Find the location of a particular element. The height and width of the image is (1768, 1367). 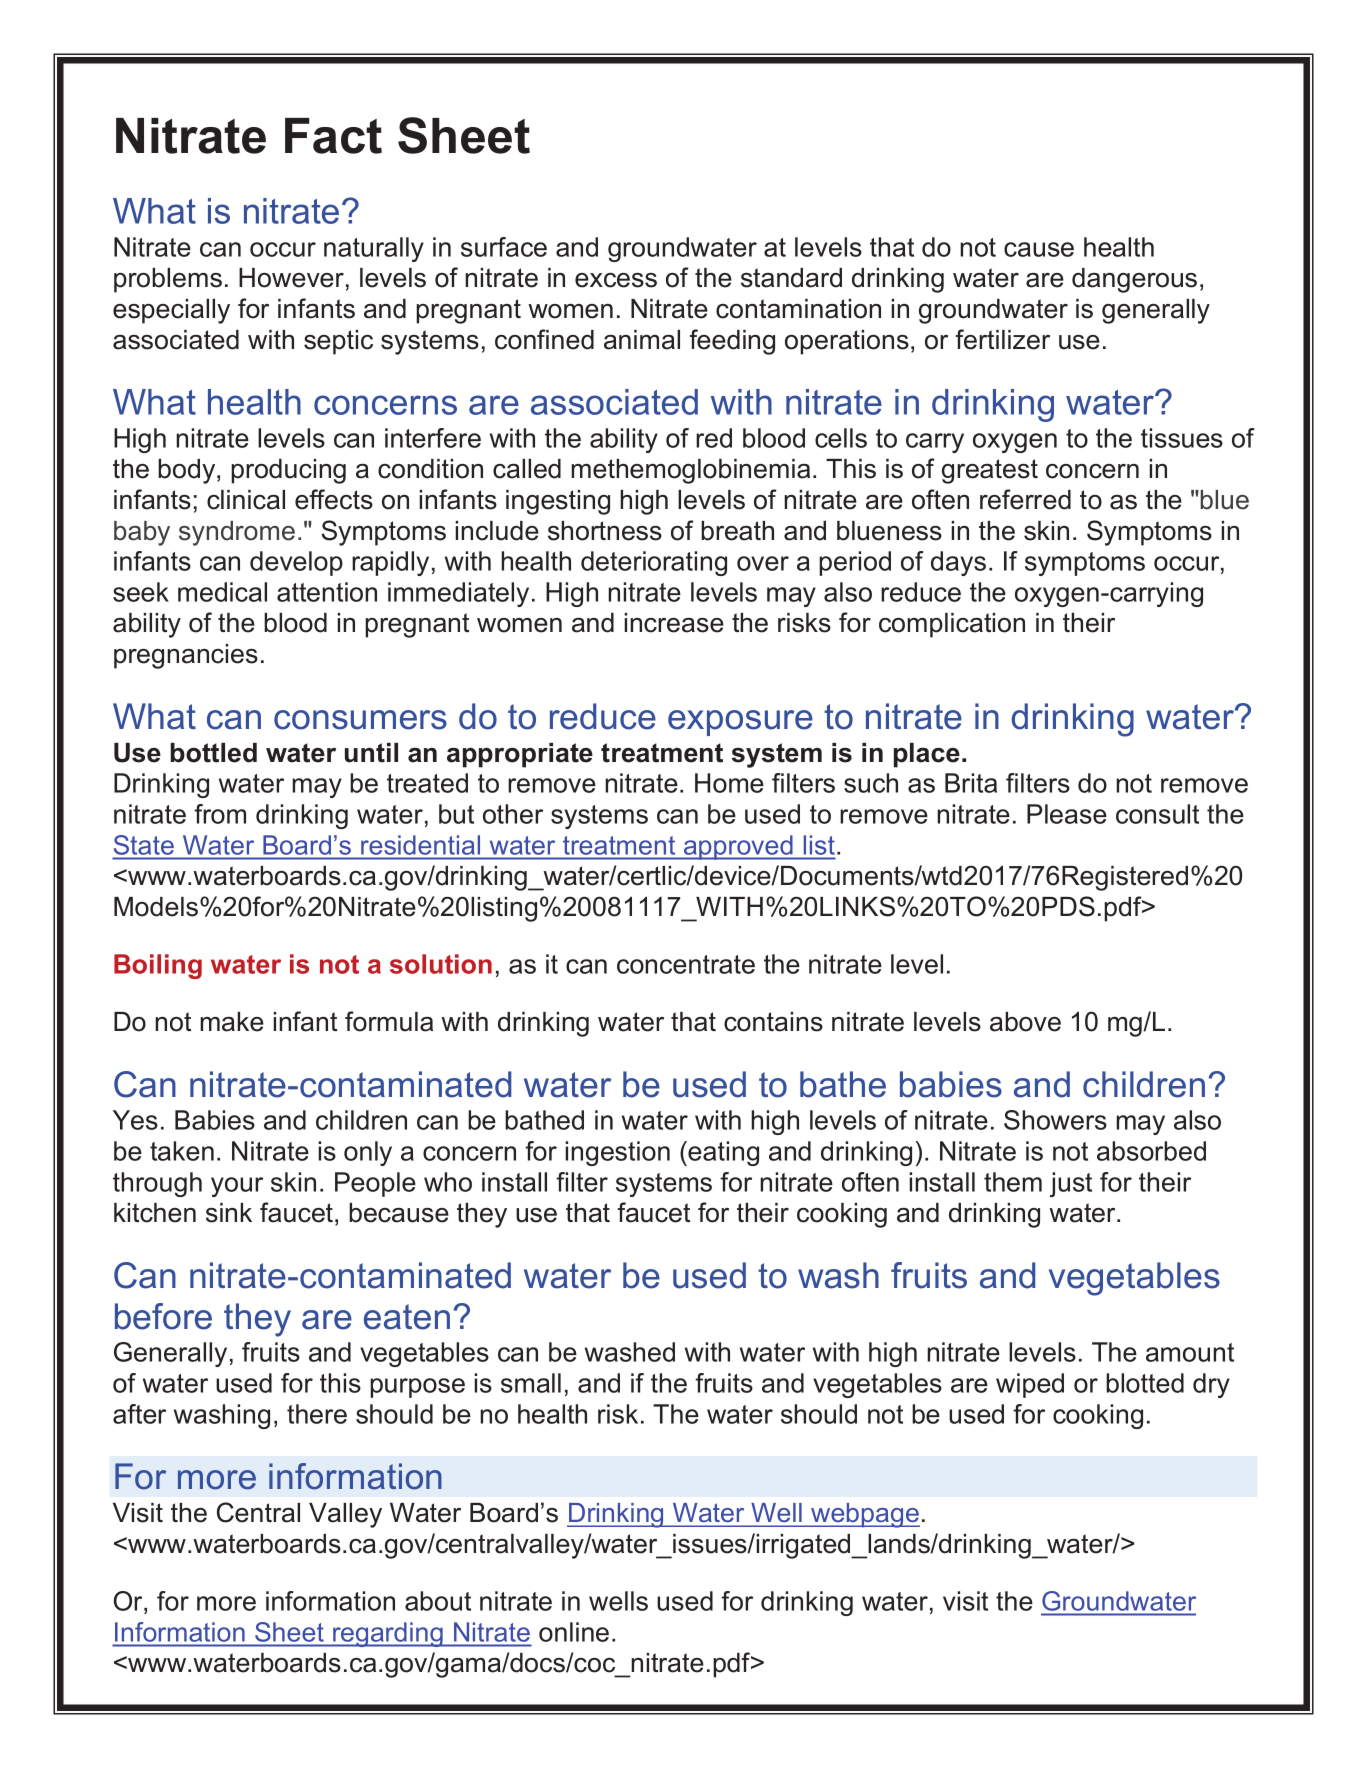

excess is located at coordinates (616, 280).
